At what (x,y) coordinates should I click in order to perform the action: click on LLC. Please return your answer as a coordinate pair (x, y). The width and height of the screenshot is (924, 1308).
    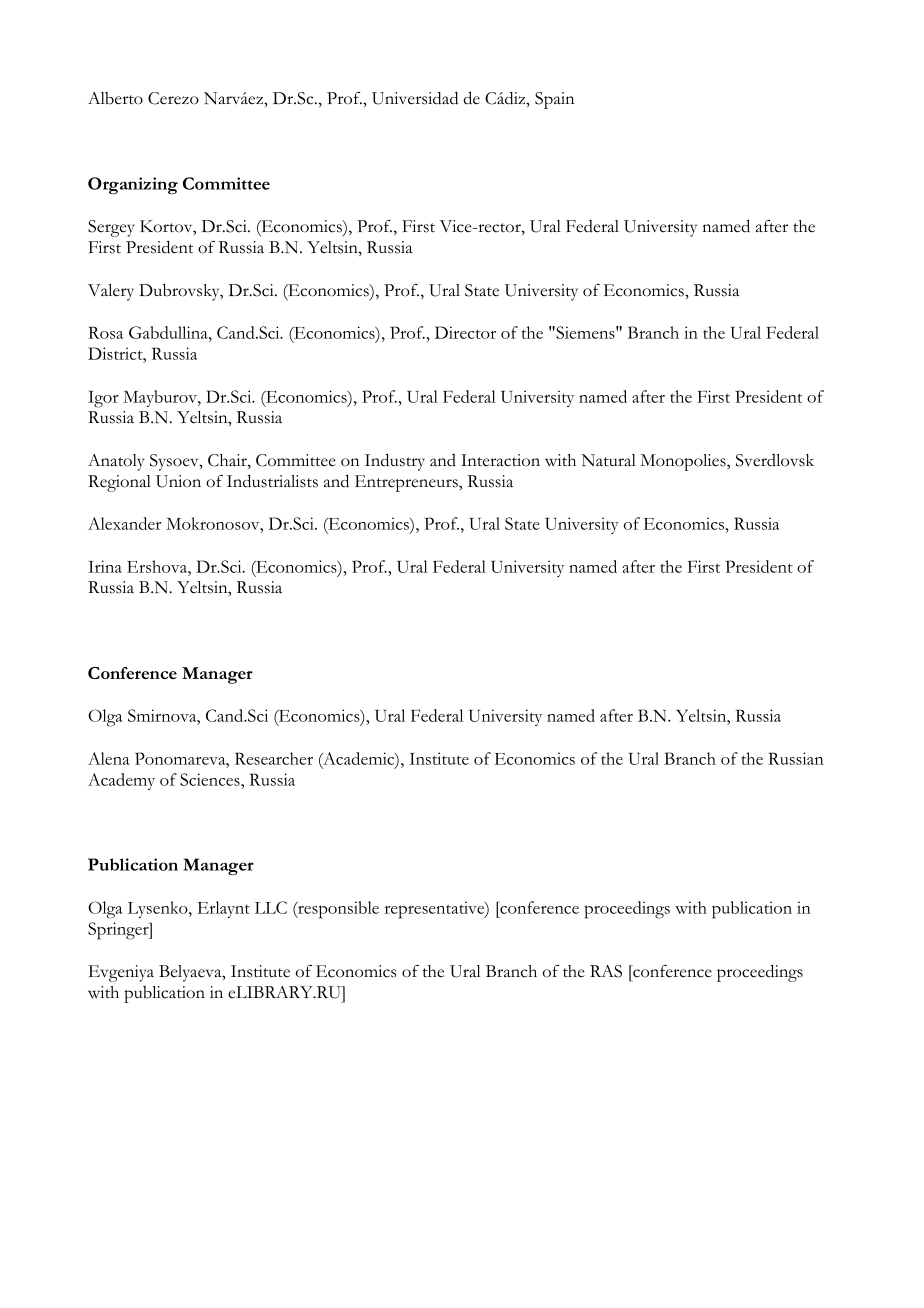
    Looking at the image, I should click on (271, 907).
